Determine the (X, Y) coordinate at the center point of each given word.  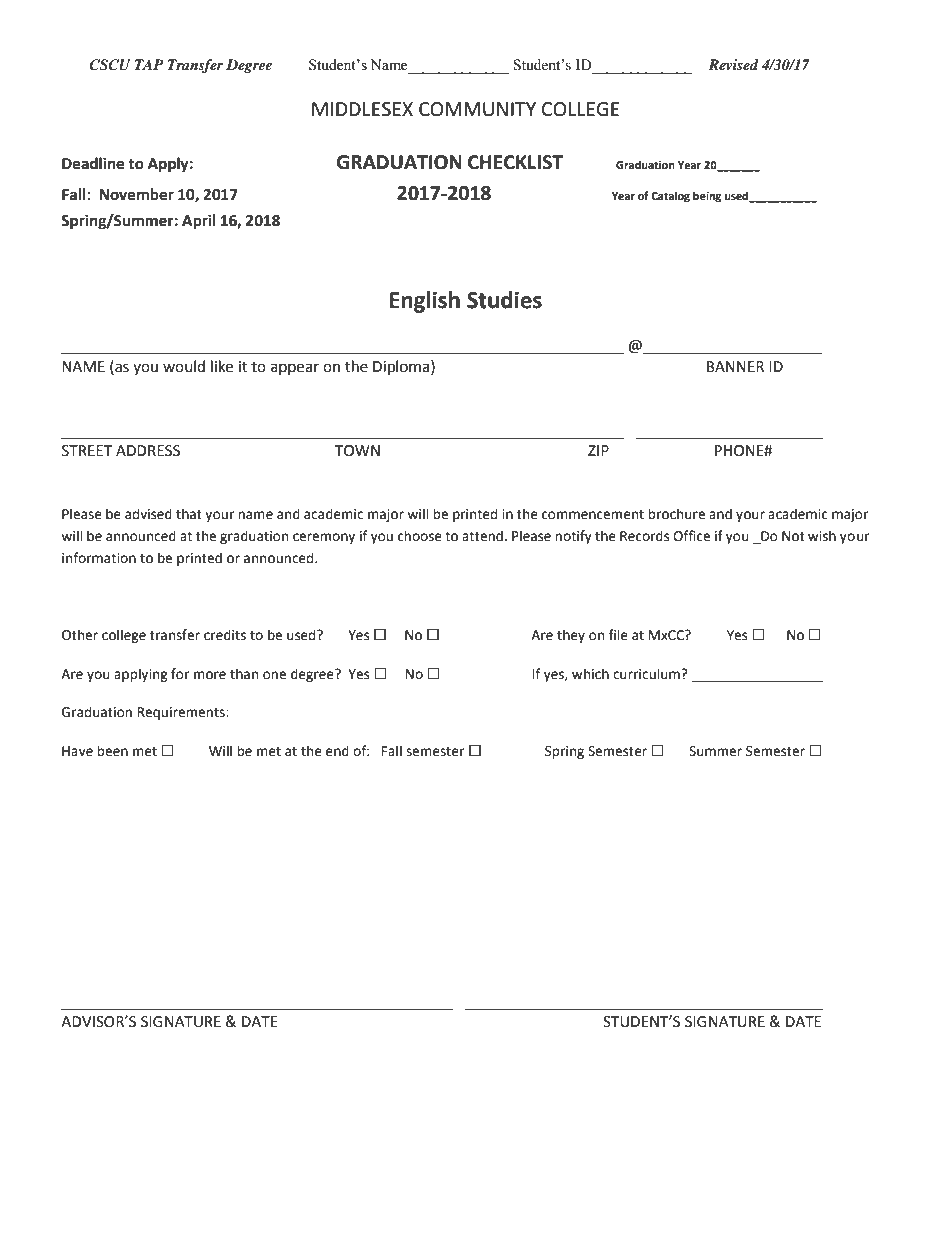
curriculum (647, 674)
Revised (733, 64)
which (590, 674)
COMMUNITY (477, 109)
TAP (149, 64)
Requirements (182, 713)
